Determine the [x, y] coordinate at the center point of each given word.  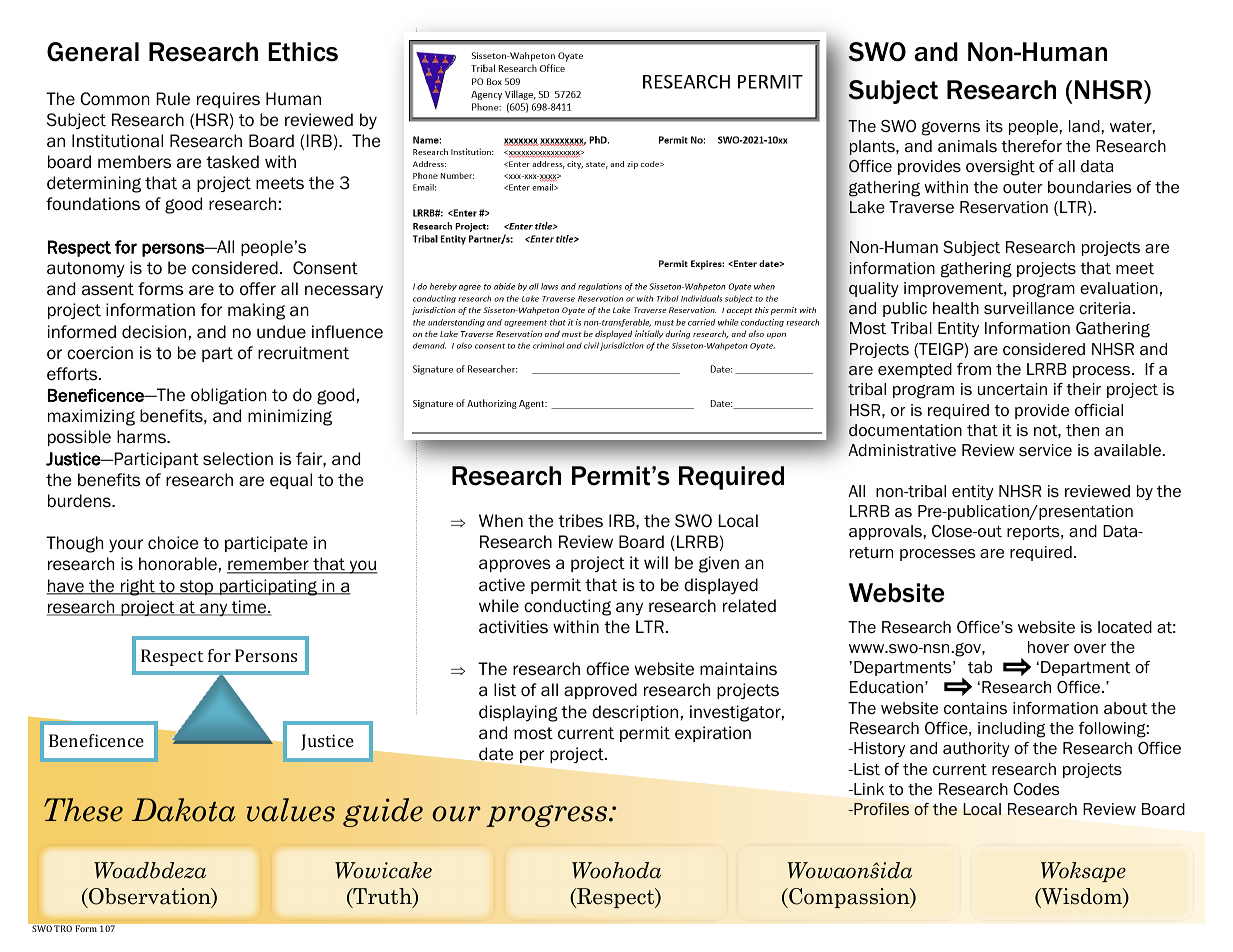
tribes [580, 521]
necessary [344, 292]
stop [197, 587]
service [1045, 450]
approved [600, 691]
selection [238, 459]
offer [258, 289]
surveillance [1029, 308]
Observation [150, 897]
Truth [382, 897]
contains [975, 708]
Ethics [303, 52]
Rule [173, 99]
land [1085, 126]
